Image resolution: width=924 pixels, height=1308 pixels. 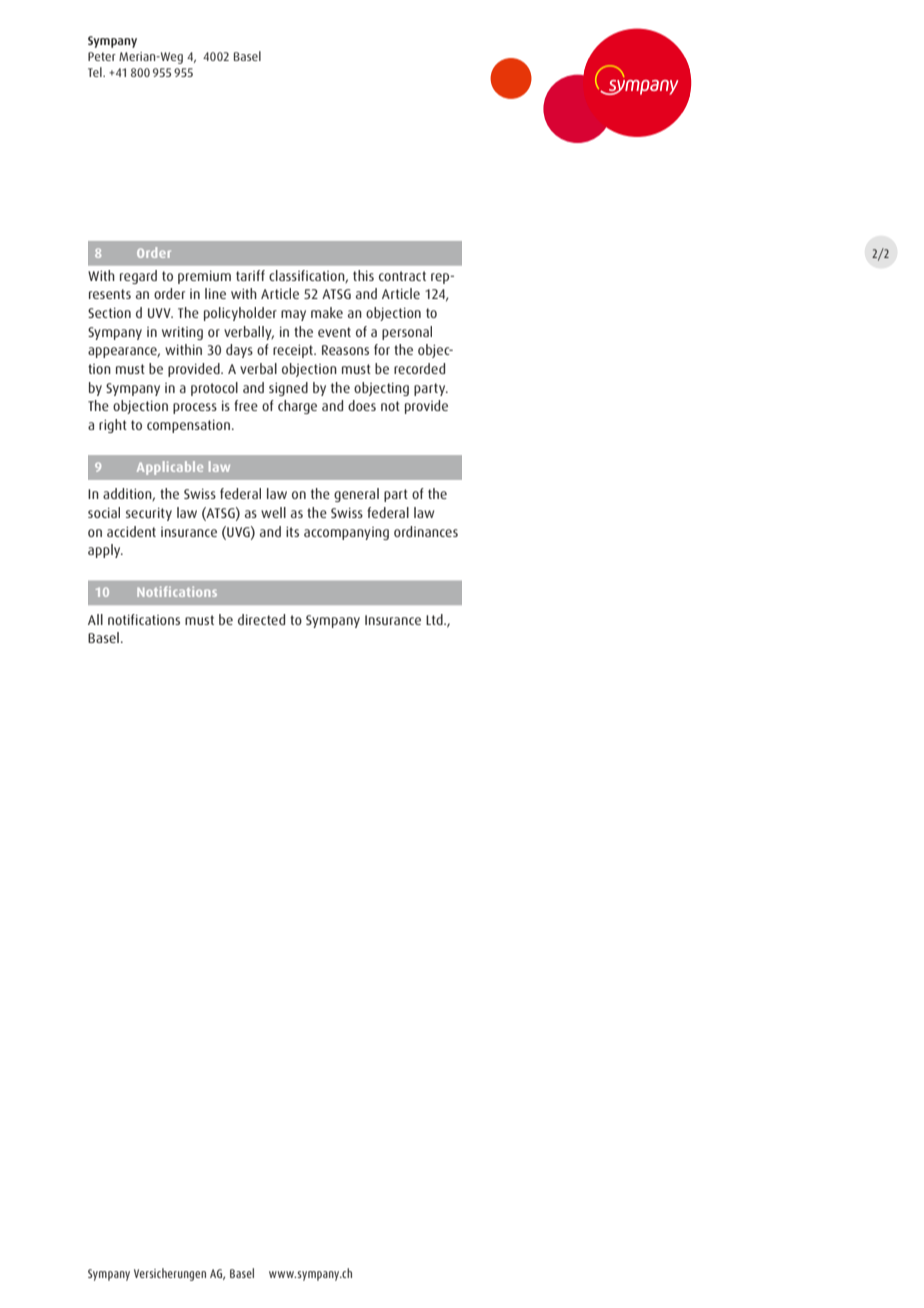 What do you see at coordinates (113, 426) in the screenshot?
I see `right` at bounding box center [113, 426].
